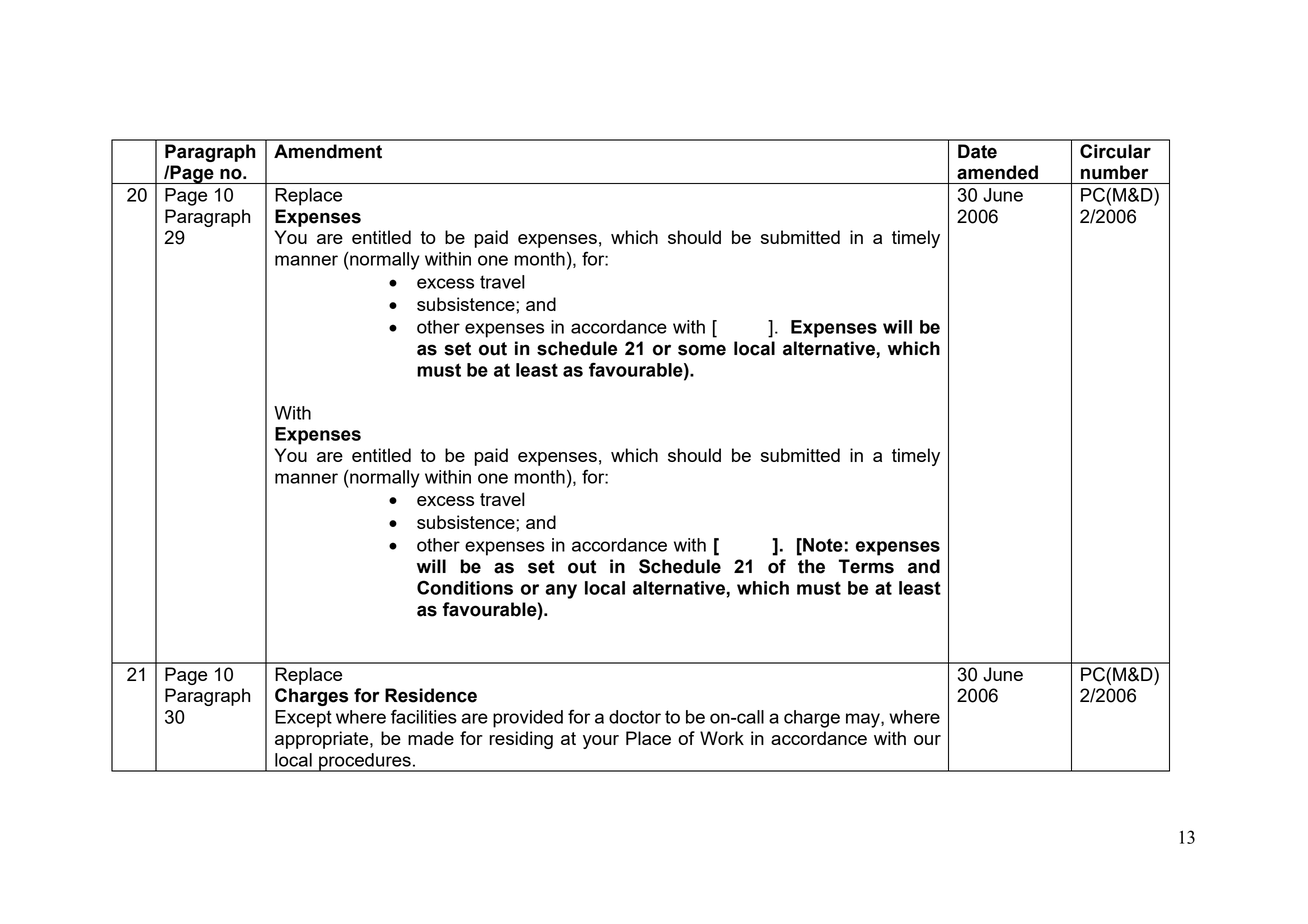 Image resolution: width=1308 pixels, height=924 pixels. I want to click on Residence, so click(431, 695).
